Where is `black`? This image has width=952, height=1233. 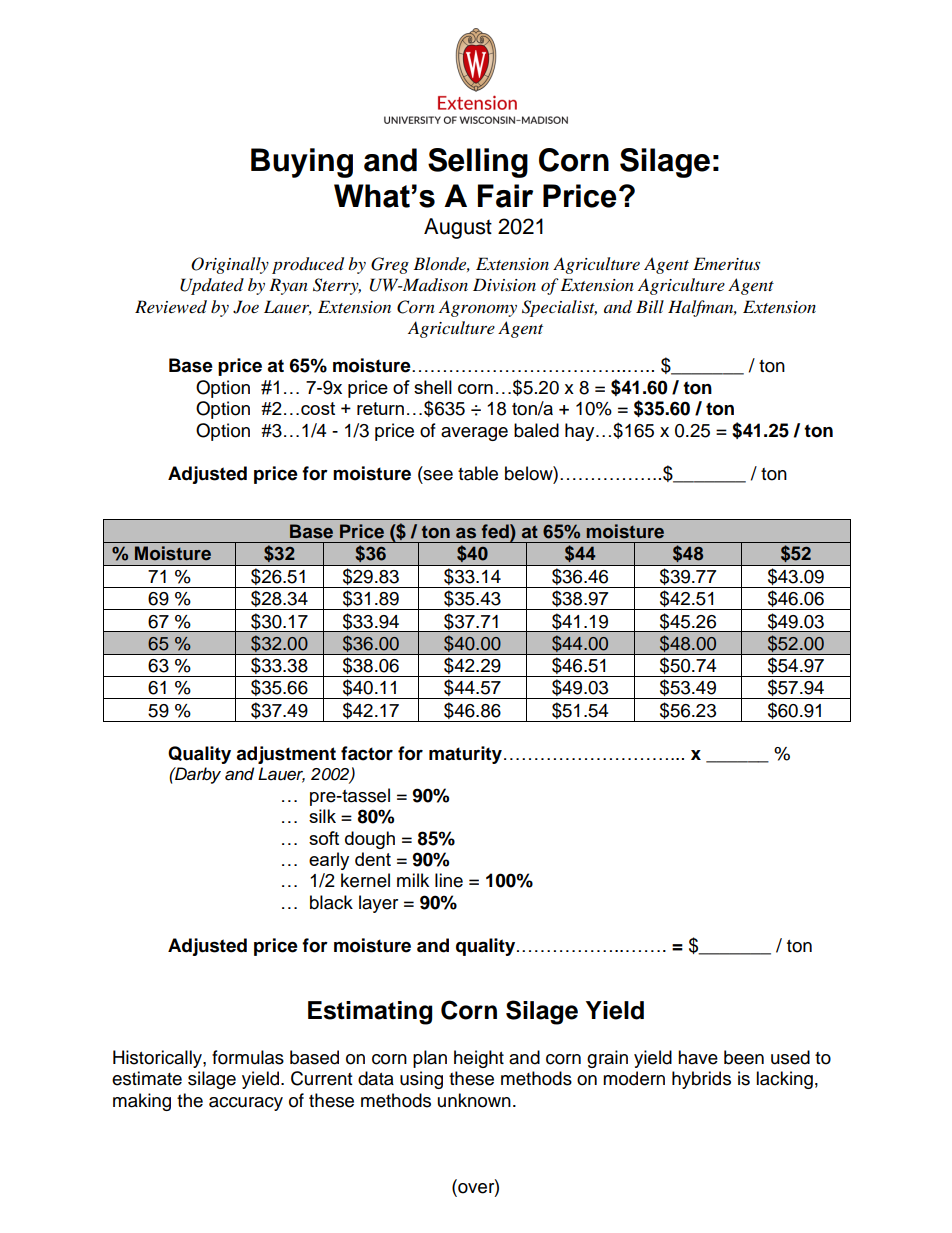 black is located at coordinates (331, 902).
